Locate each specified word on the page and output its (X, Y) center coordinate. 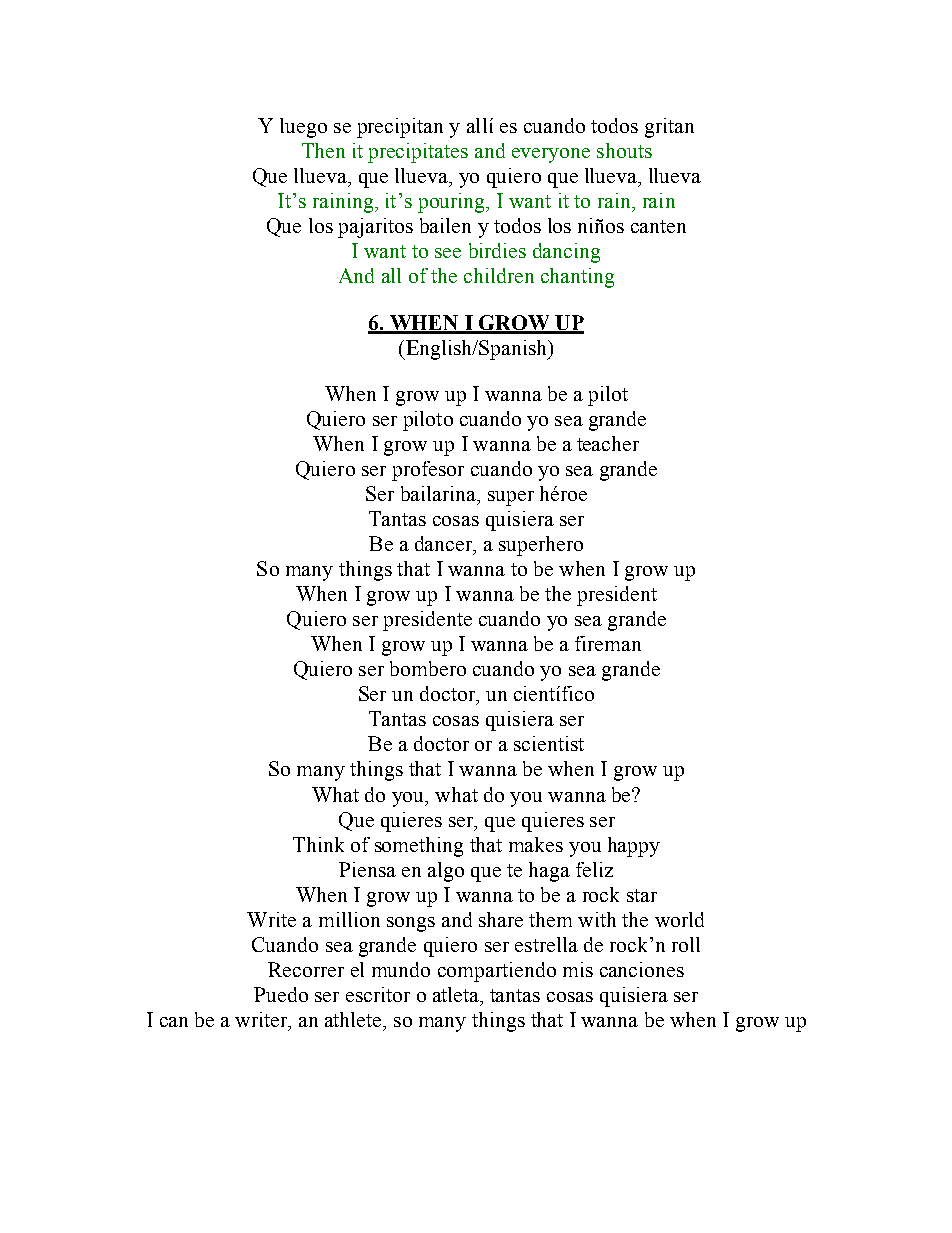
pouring (452, 203)
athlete (354, 1019)
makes (536, 844)
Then (323, 150)
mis (578, 969)
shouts (624, 150)
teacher (608, 443)
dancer (444, 543)
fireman (608, 643)
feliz (594, 869)
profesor (428, 471)
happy (634, 847)
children (499, 275)
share (501, 919)
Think (318, 844)
